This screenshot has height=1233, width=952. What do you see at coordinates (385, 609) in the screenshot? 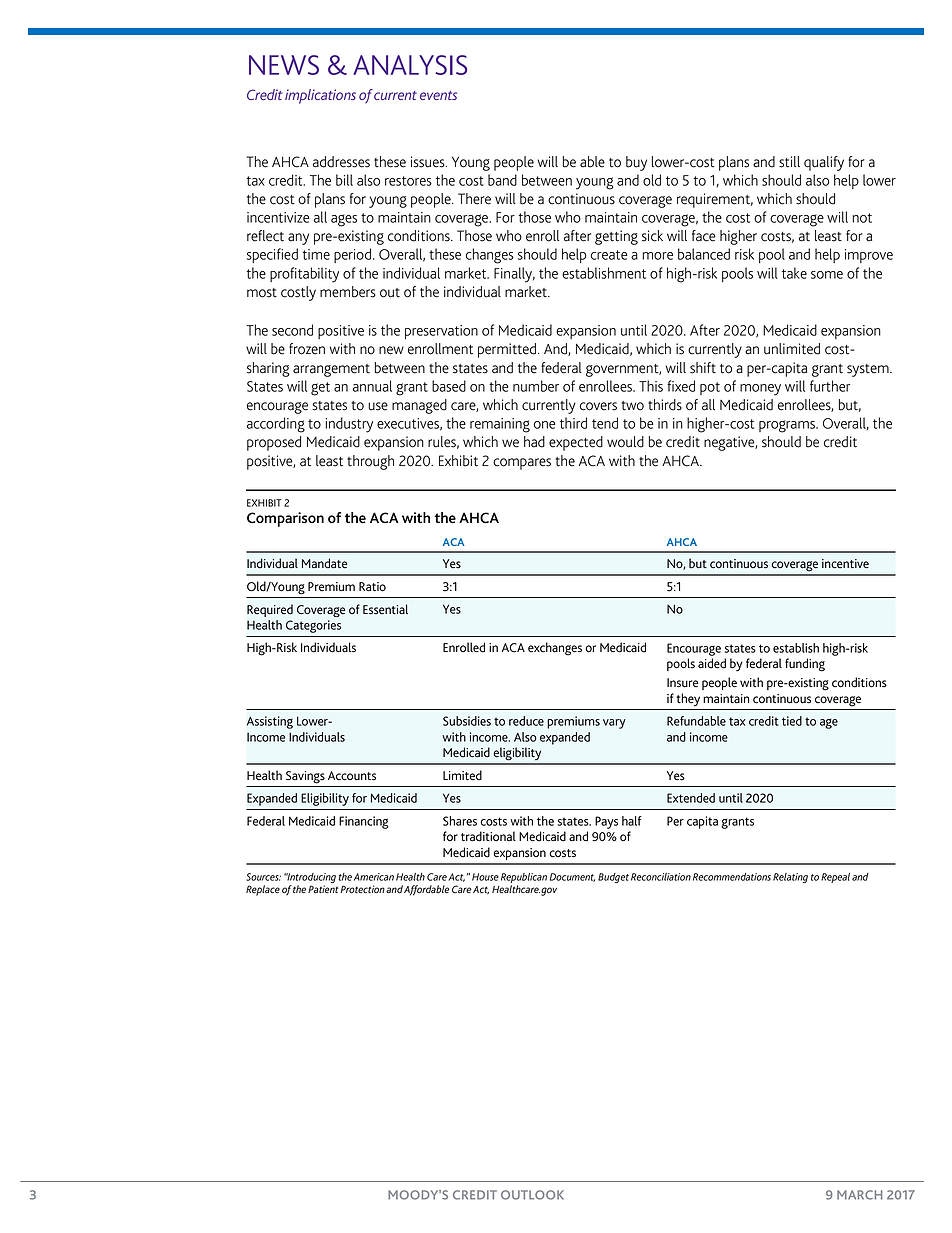
I see `Essential` at bounding box center [385, 609].
